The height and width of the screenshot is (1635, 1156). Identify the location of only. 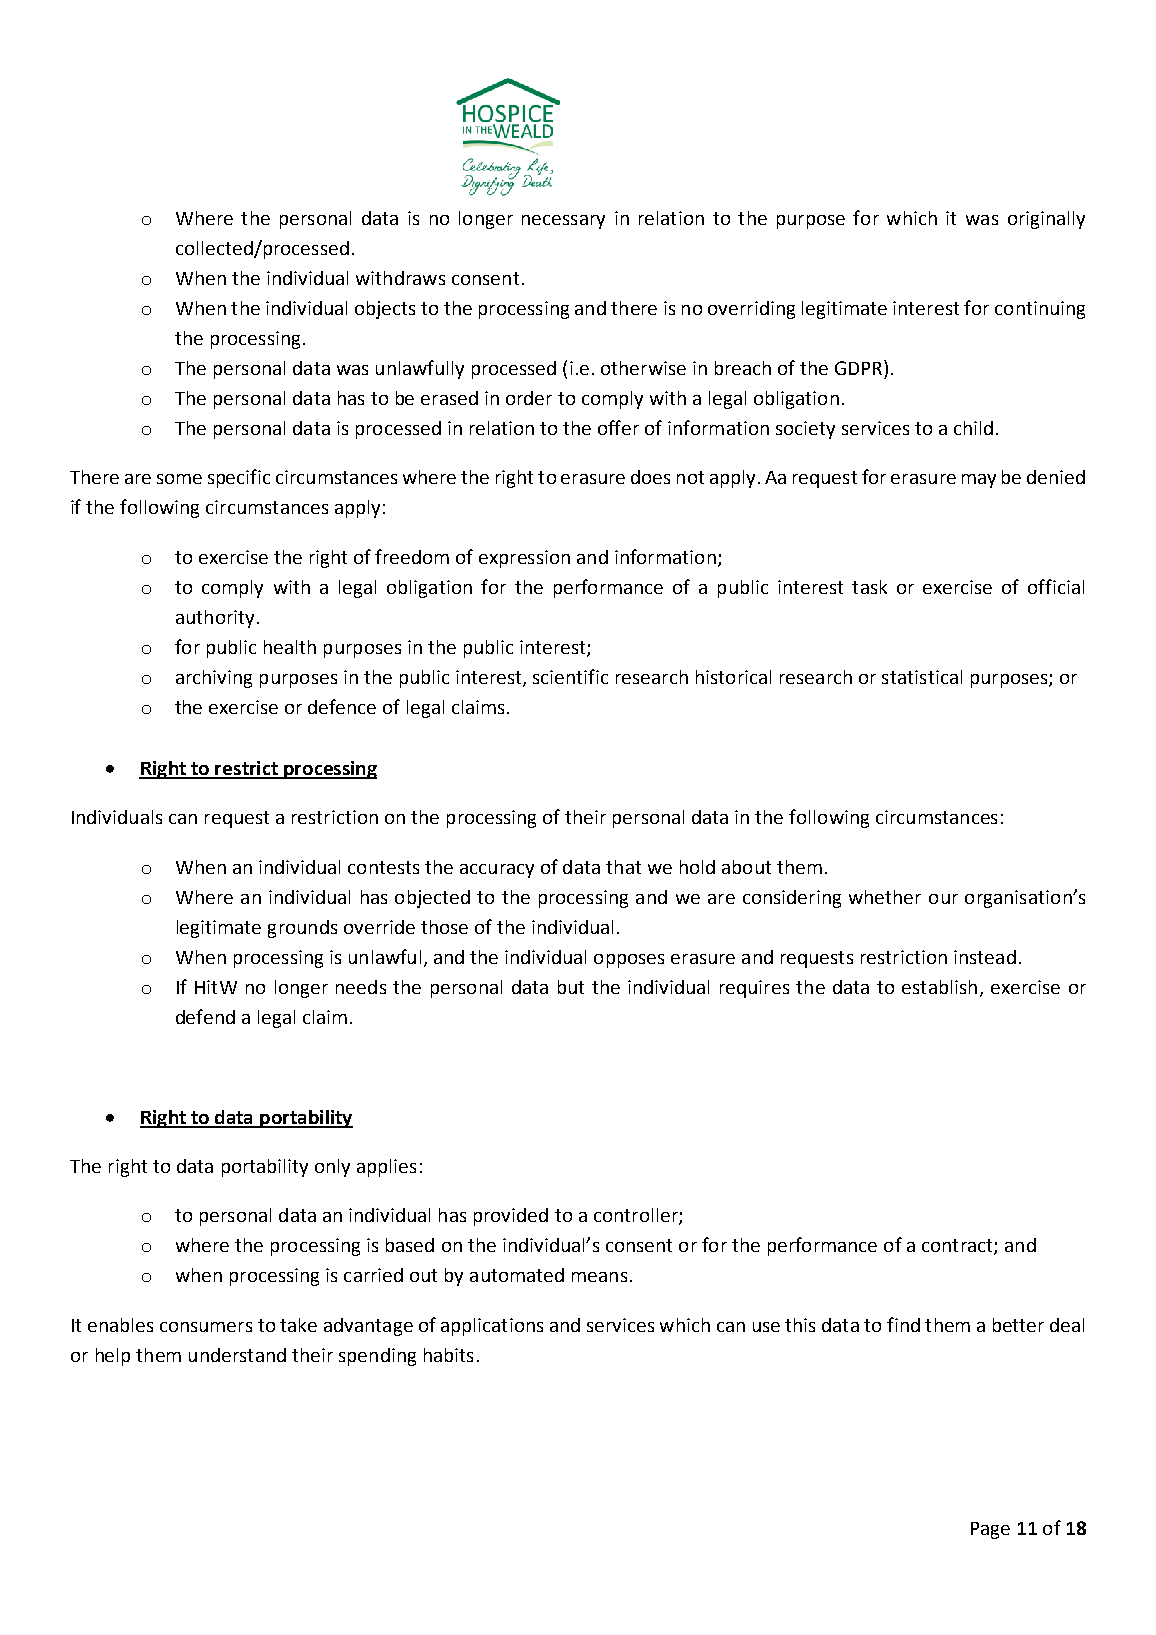
(332, 1168).
